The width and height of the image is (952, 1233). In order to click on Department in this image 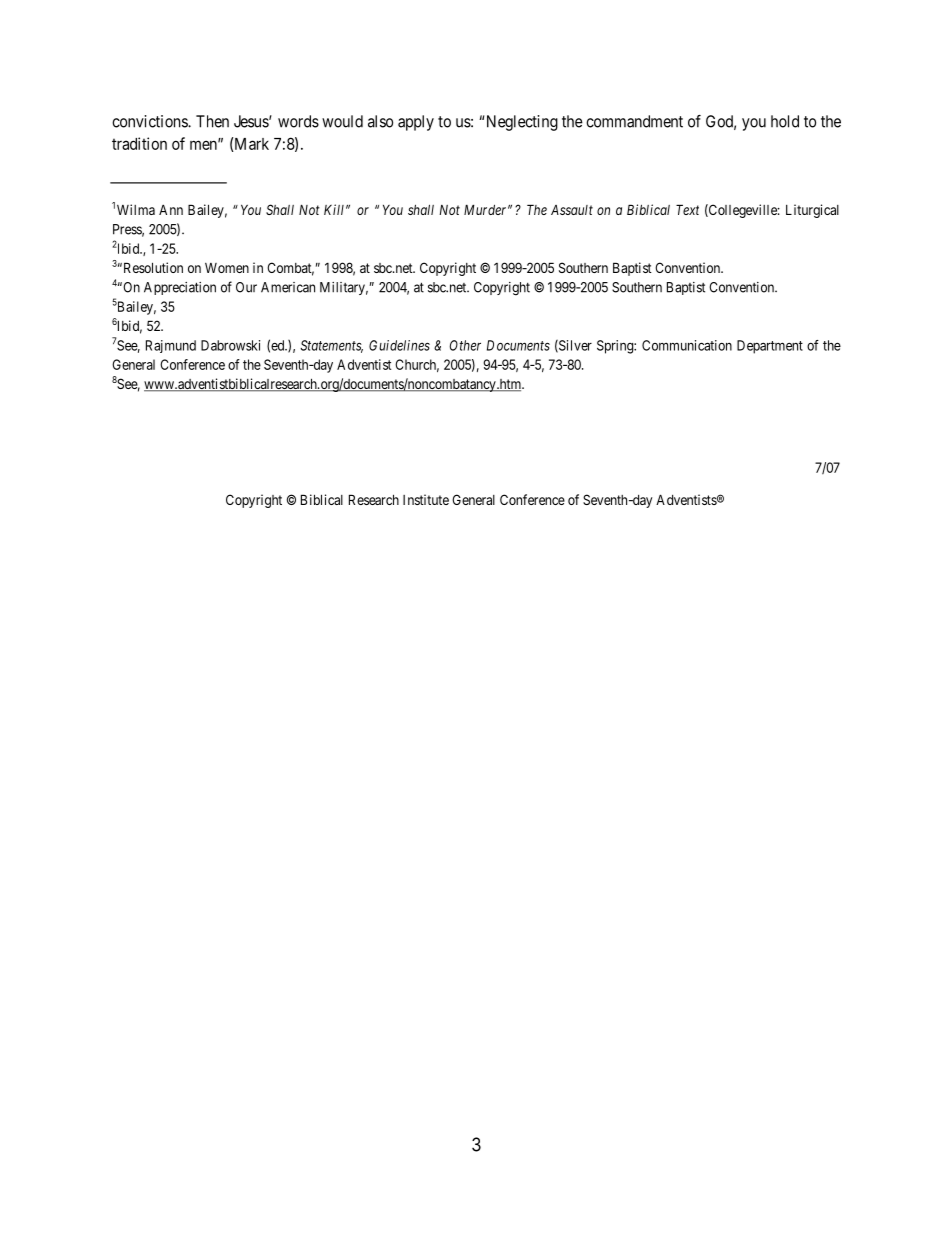, I will do `click(770, 347)`.
